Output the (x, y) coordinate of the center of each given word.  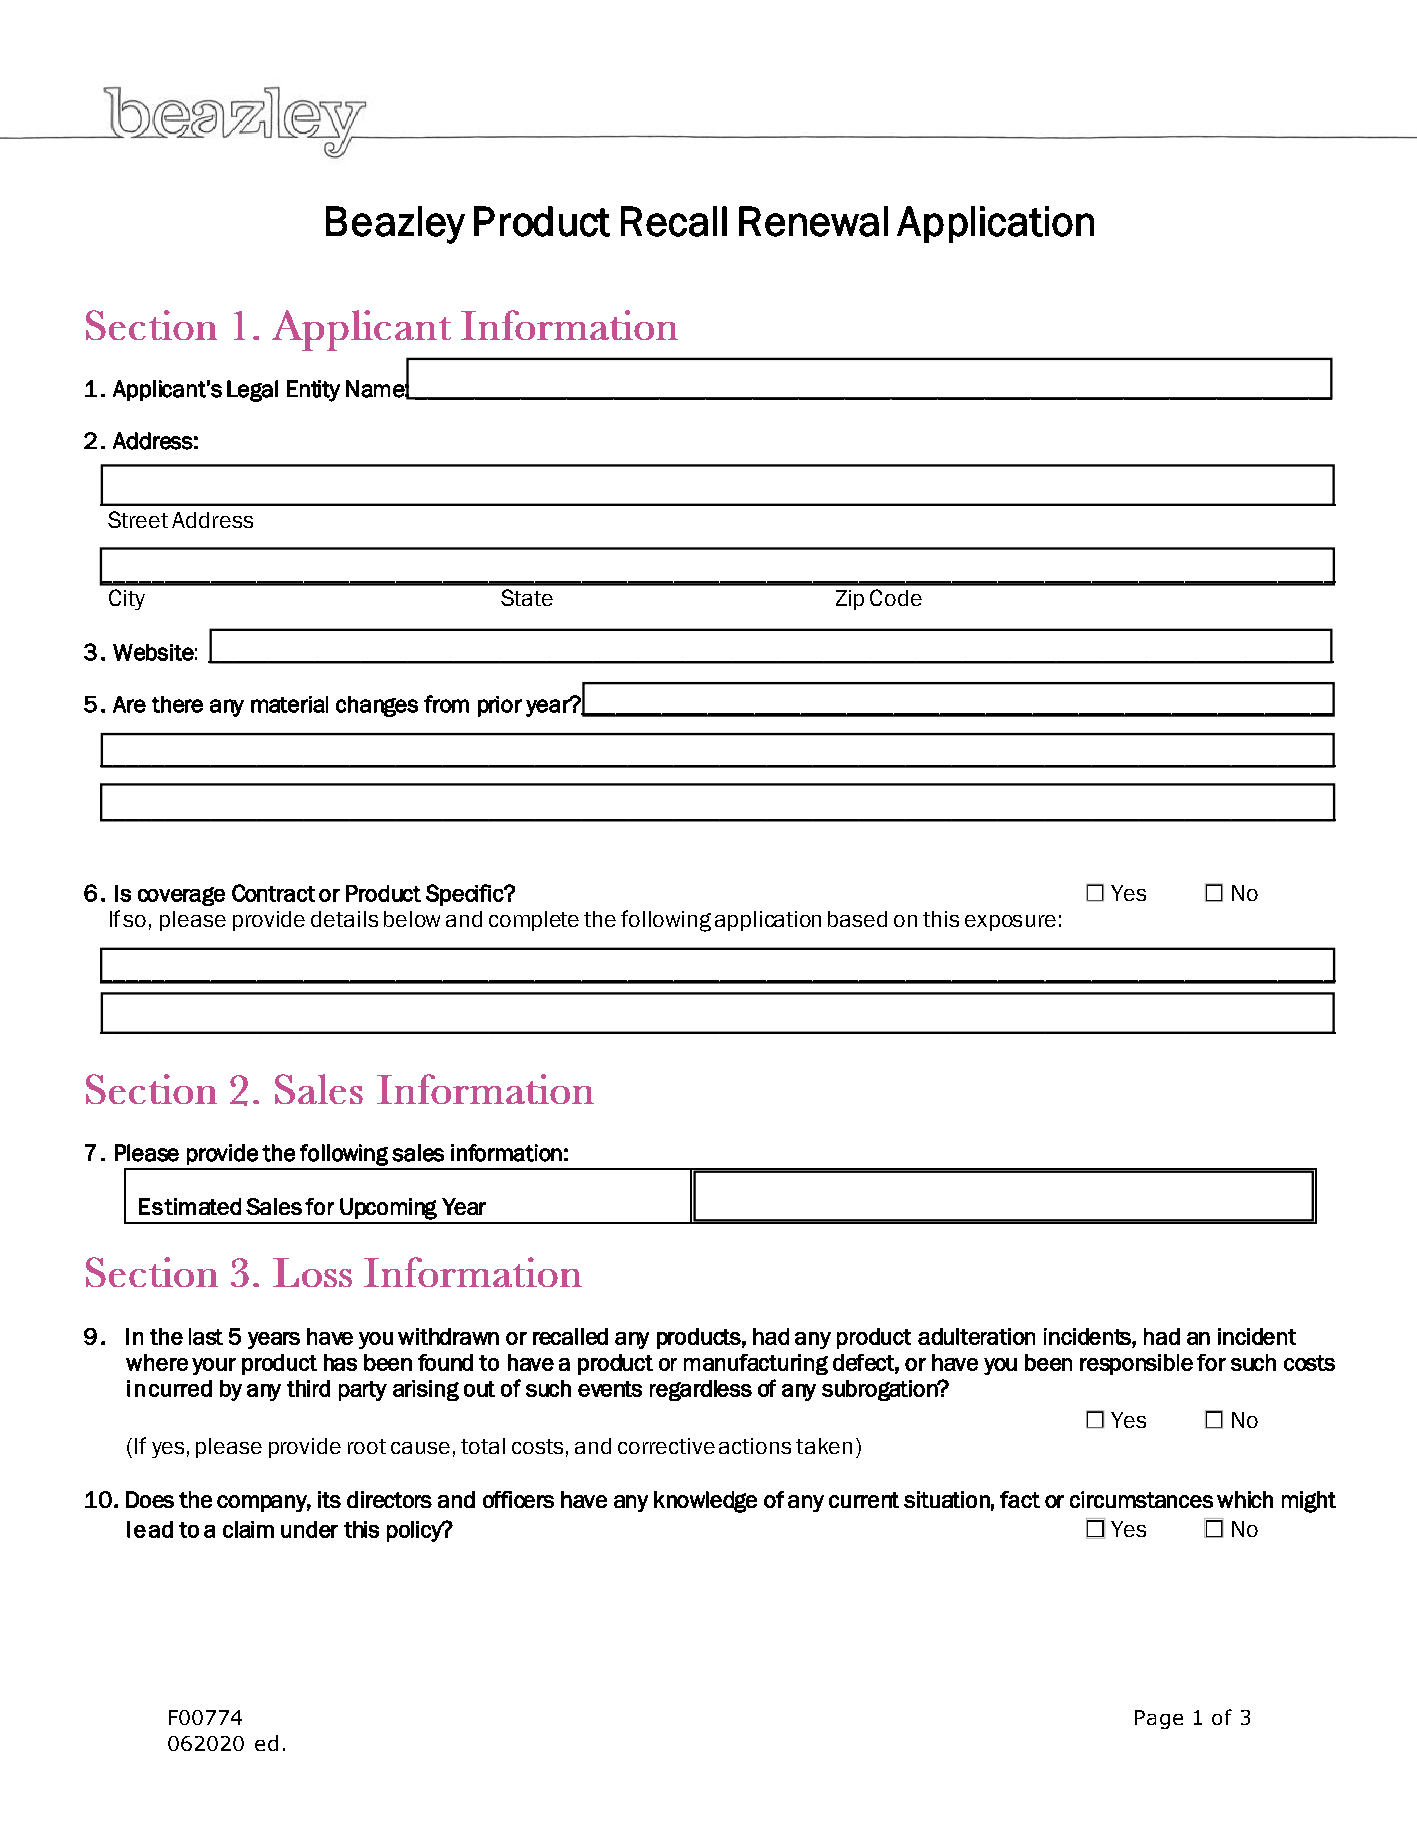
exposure (1010, 923)
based (857, 919)
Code (896, 597)
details (344, 919)
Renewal (813, 221)
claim (248, 1529)
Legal (252, 391)
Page (1159, 1719)
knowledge (705, 1502)
